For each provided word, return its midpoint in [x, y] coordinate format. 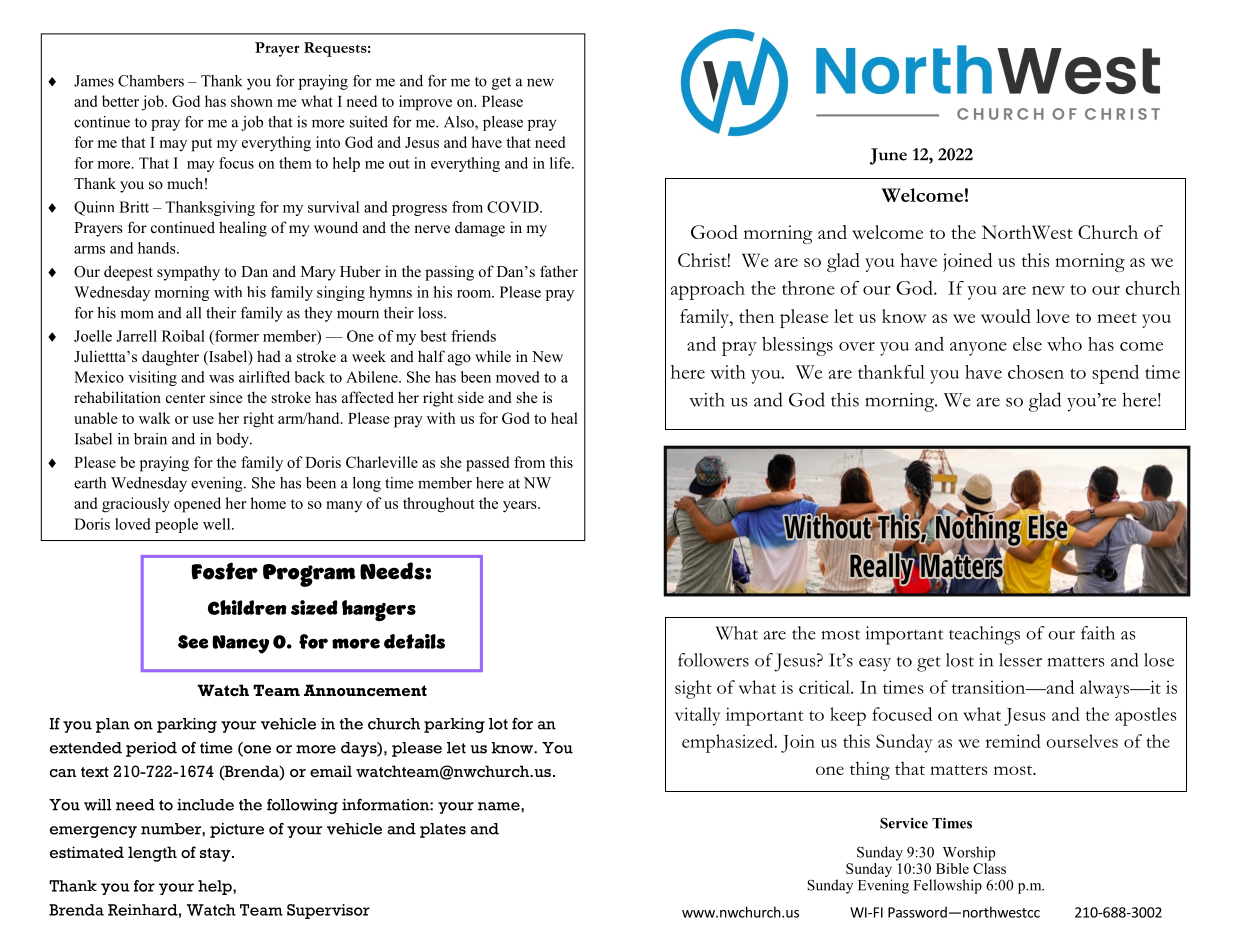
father [559, 271]
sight [693, 689]
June [888, 156]
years [521, 507]
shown [252, 101]
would [1006, 316]
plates [443, 830]
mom [137, 314]
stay [216, 855]
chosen [1036, 372]
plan [113, 725]
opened [197, 505]
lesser [1020, 660]
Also [460, 123]
